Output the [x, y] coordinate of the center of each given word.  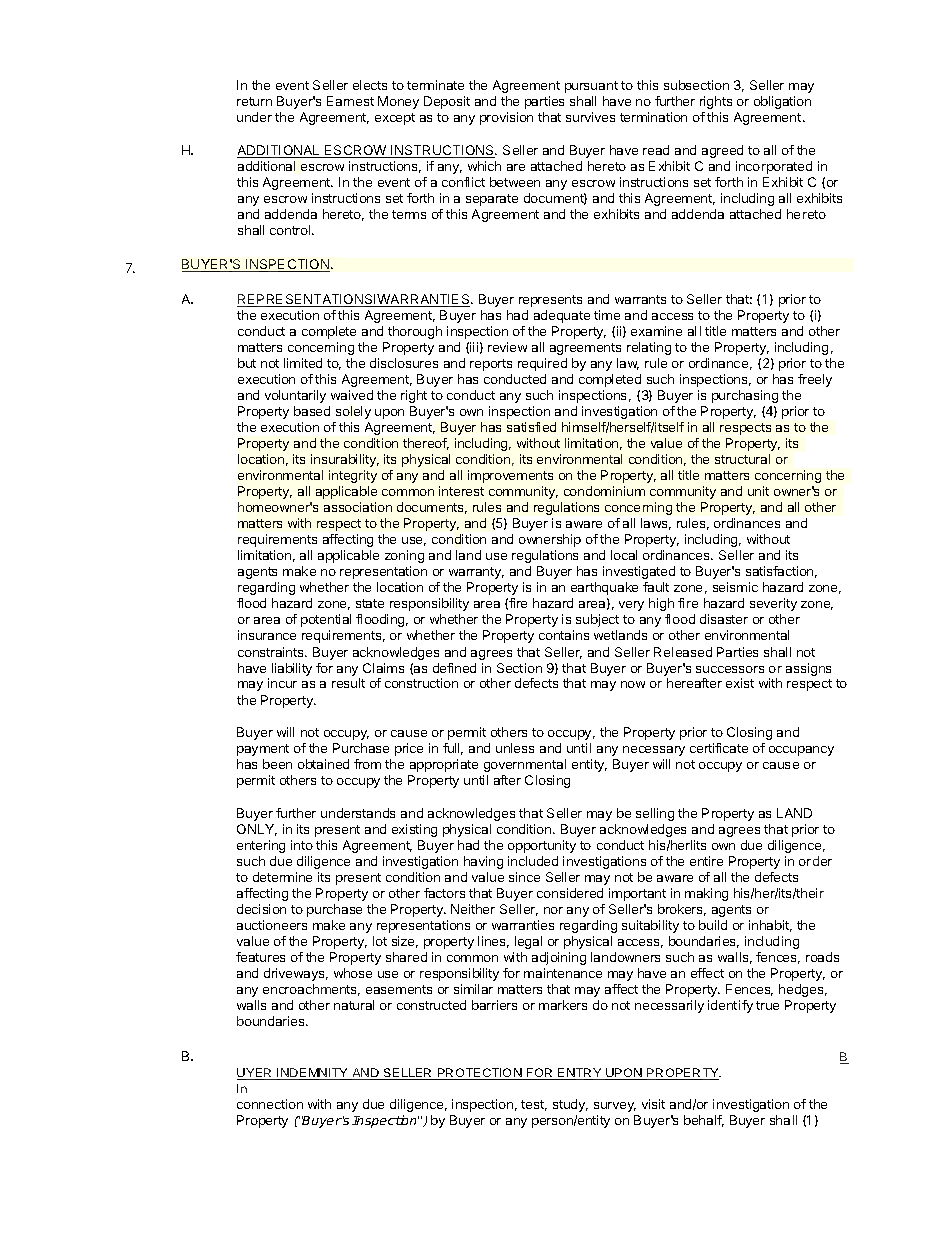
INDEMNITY [313, 1074]
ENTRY [580, 1074]
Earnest [350, 101]
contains [564, 635]
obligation [782, 102]
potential [326, 620]
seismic [735, 587]
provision [506, 118]
